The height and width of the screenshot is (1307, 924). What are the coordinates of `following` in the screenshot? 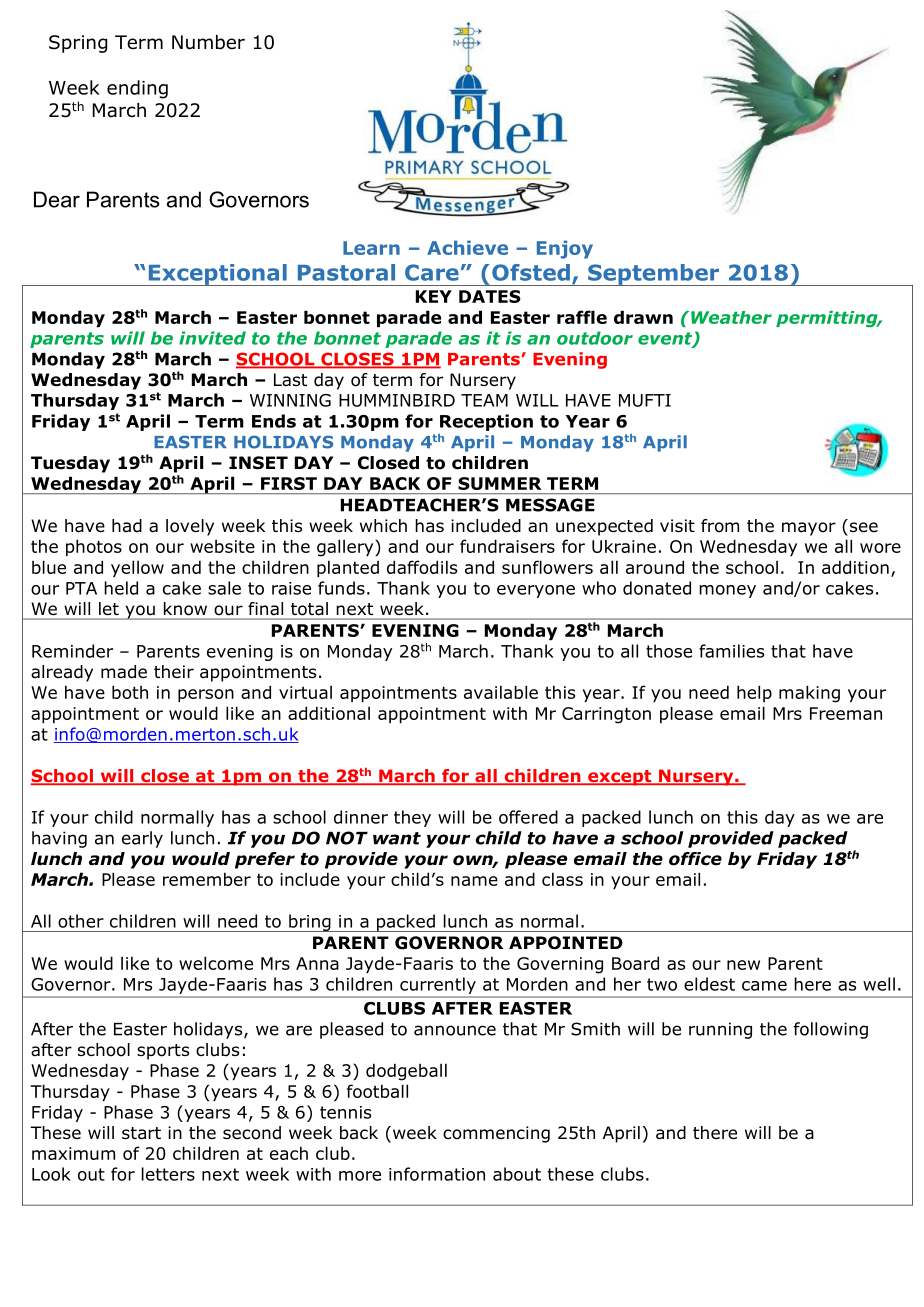 It's located at (831, 1030).
